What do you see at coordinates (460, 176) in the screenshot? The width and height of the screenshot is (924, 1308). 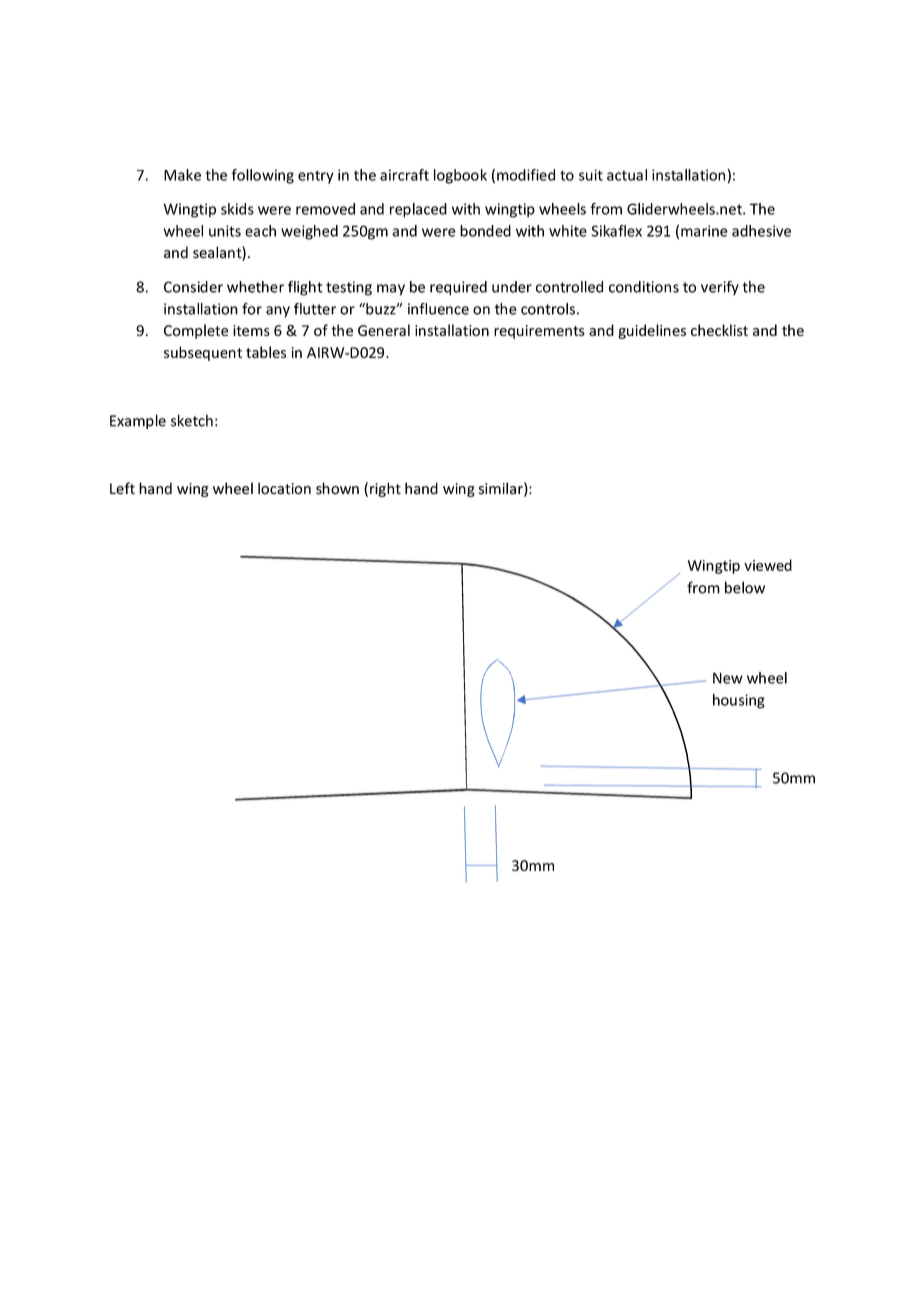 I see `logbook` at bounding box center [460, 176].
